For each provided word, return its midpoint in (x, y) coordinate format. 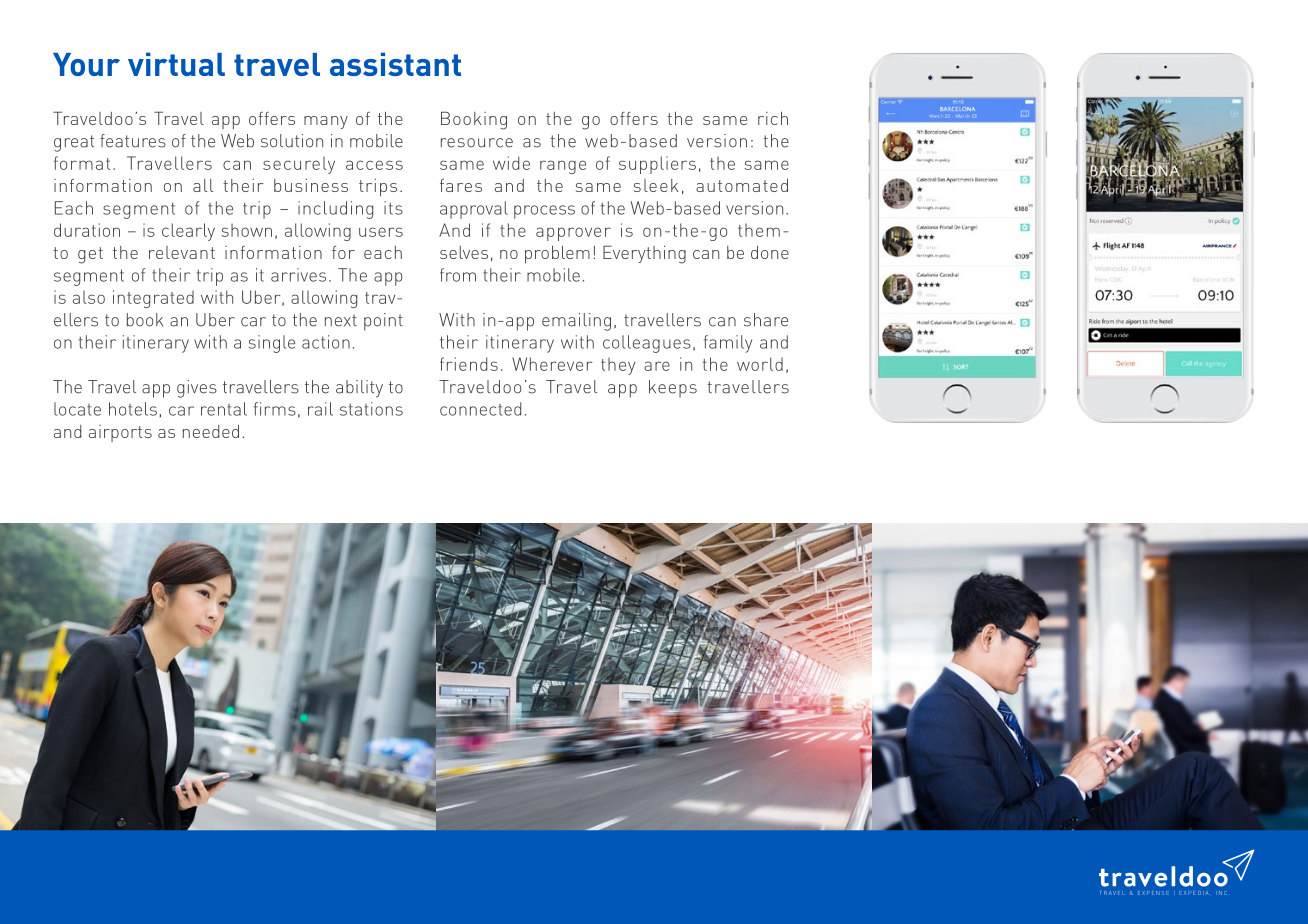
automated (742, 185)
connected (480, 409)
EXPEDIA (1194, 893)
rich (773, 118)
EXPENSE (1152, 893)
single (272, 344)
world (760, 364)
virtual (176, 64)
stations (371, 409)
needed (211, 431)
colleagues (647, 344)
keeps (673, 389)
